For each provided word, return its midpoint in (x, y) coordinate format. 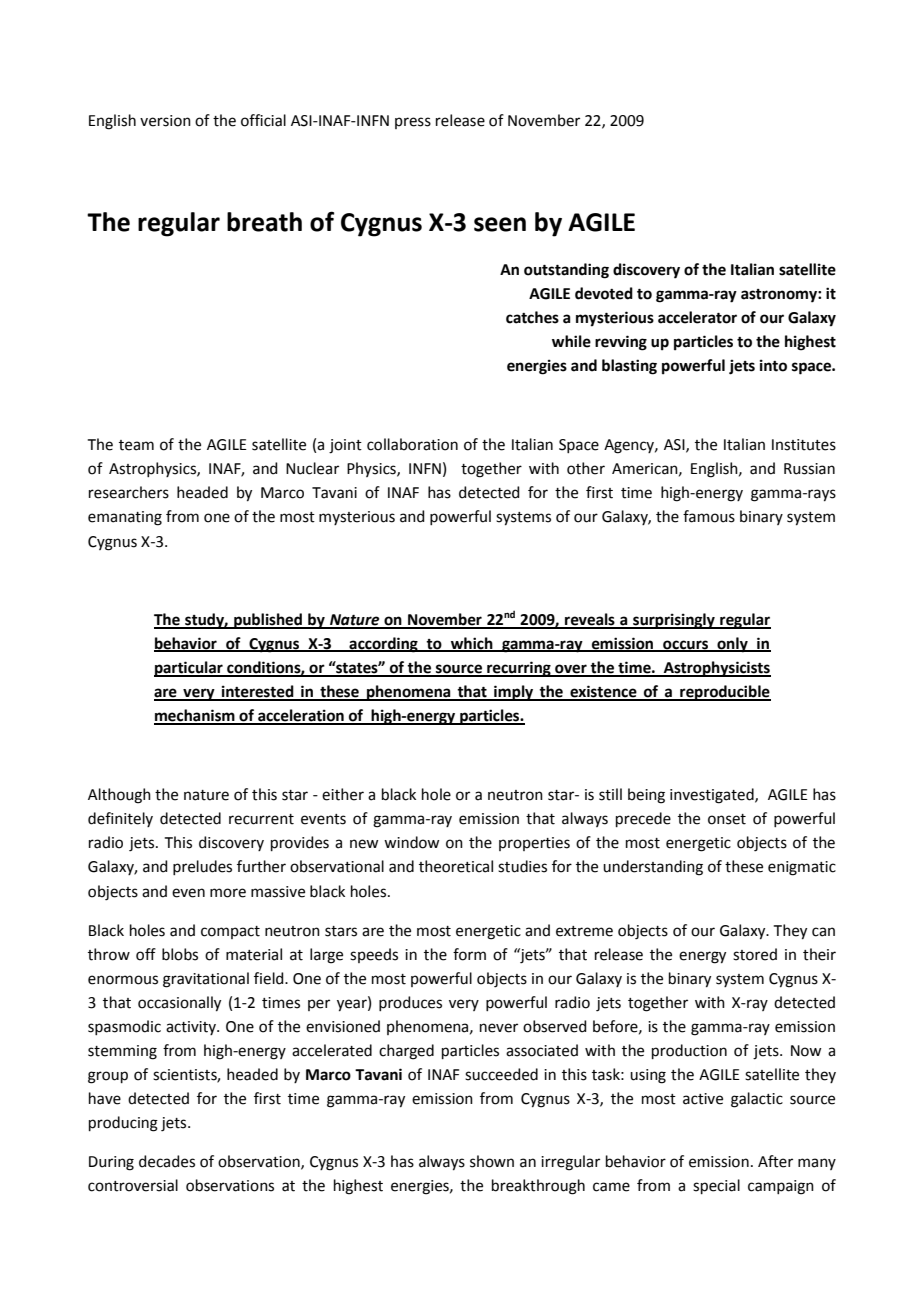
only (732, 645)
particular (189, 669)
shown (492, 1161)
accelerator (697, 317)
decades (167, 1161)
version (165, 121)
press (413, 123)
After (775, 1161)
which (472, 644)
